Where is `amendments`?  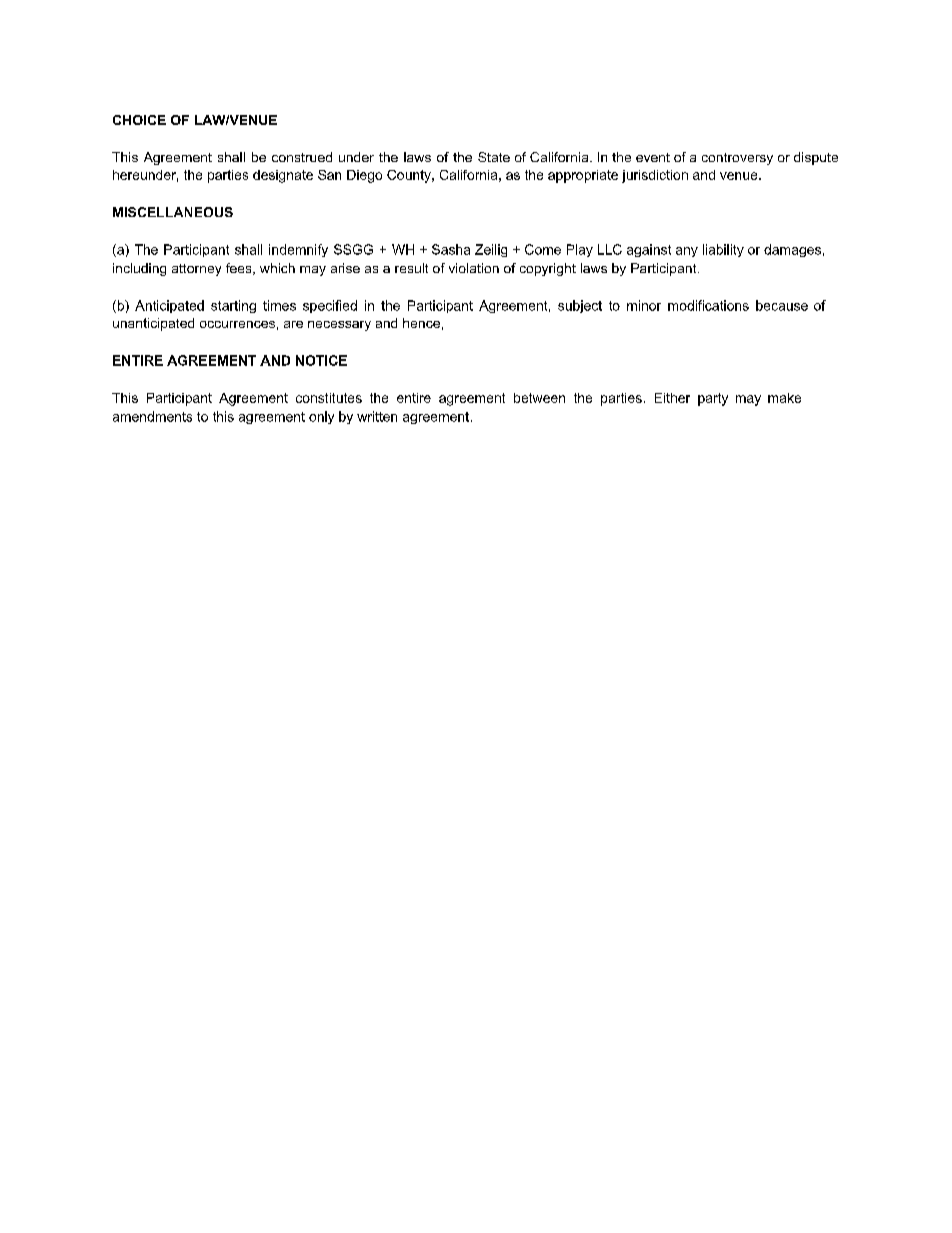
amendments is located at coordinates (152, 416).
